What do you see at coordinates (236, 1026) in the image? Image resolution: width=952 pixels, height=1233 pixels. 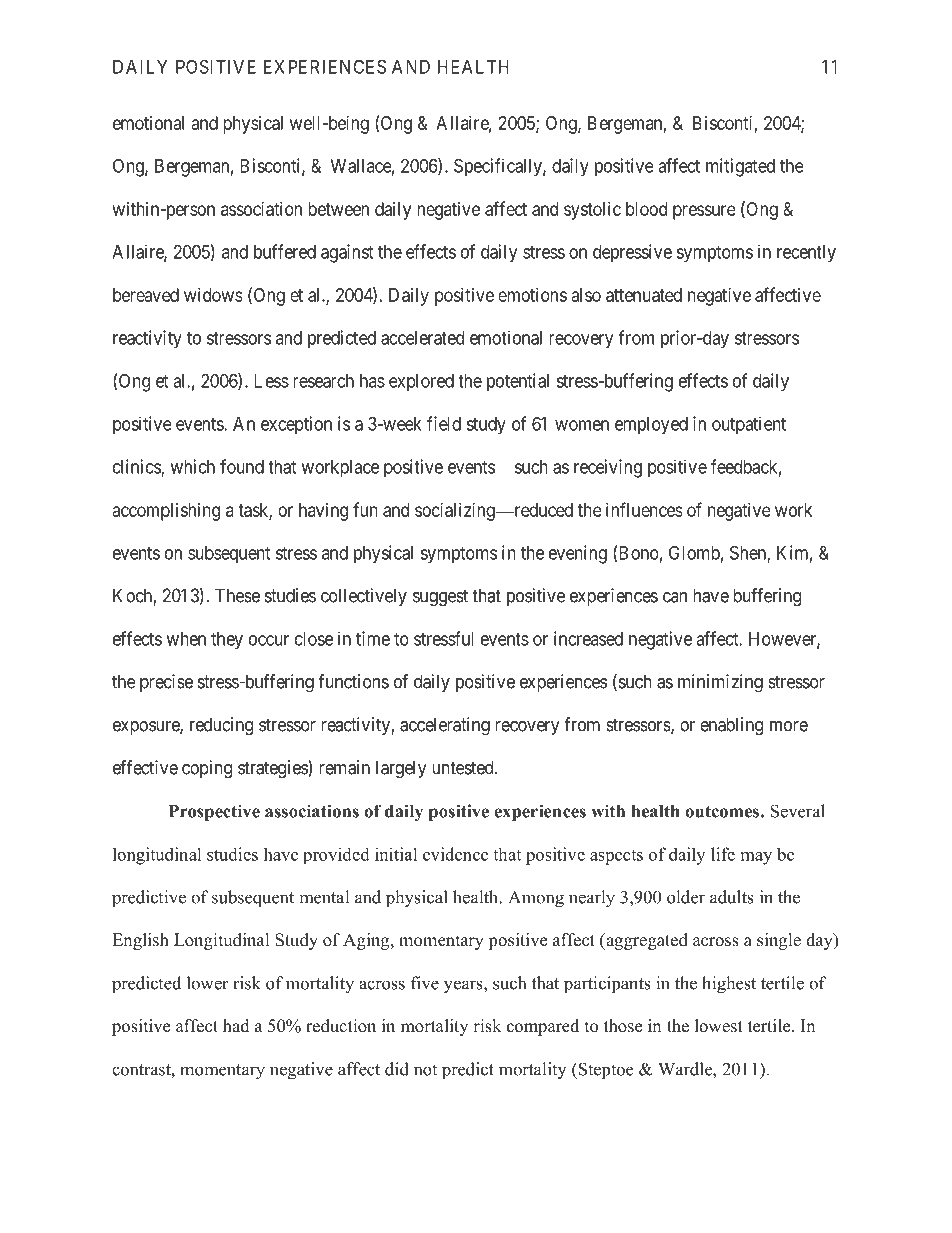 I see `had` at bounding box center [236, 1026].
